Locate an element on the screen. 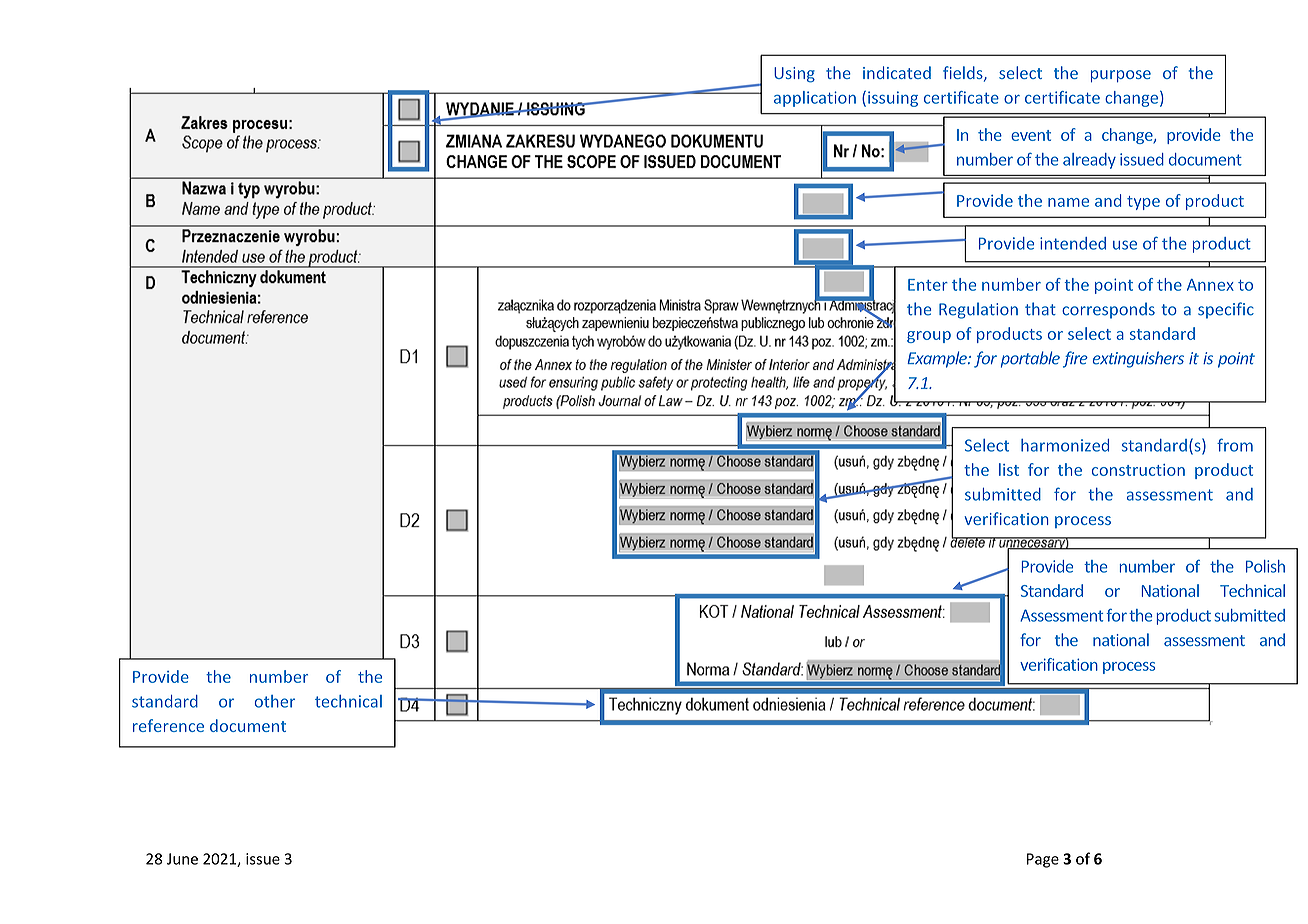  June is located at coordinates (182, 859).
